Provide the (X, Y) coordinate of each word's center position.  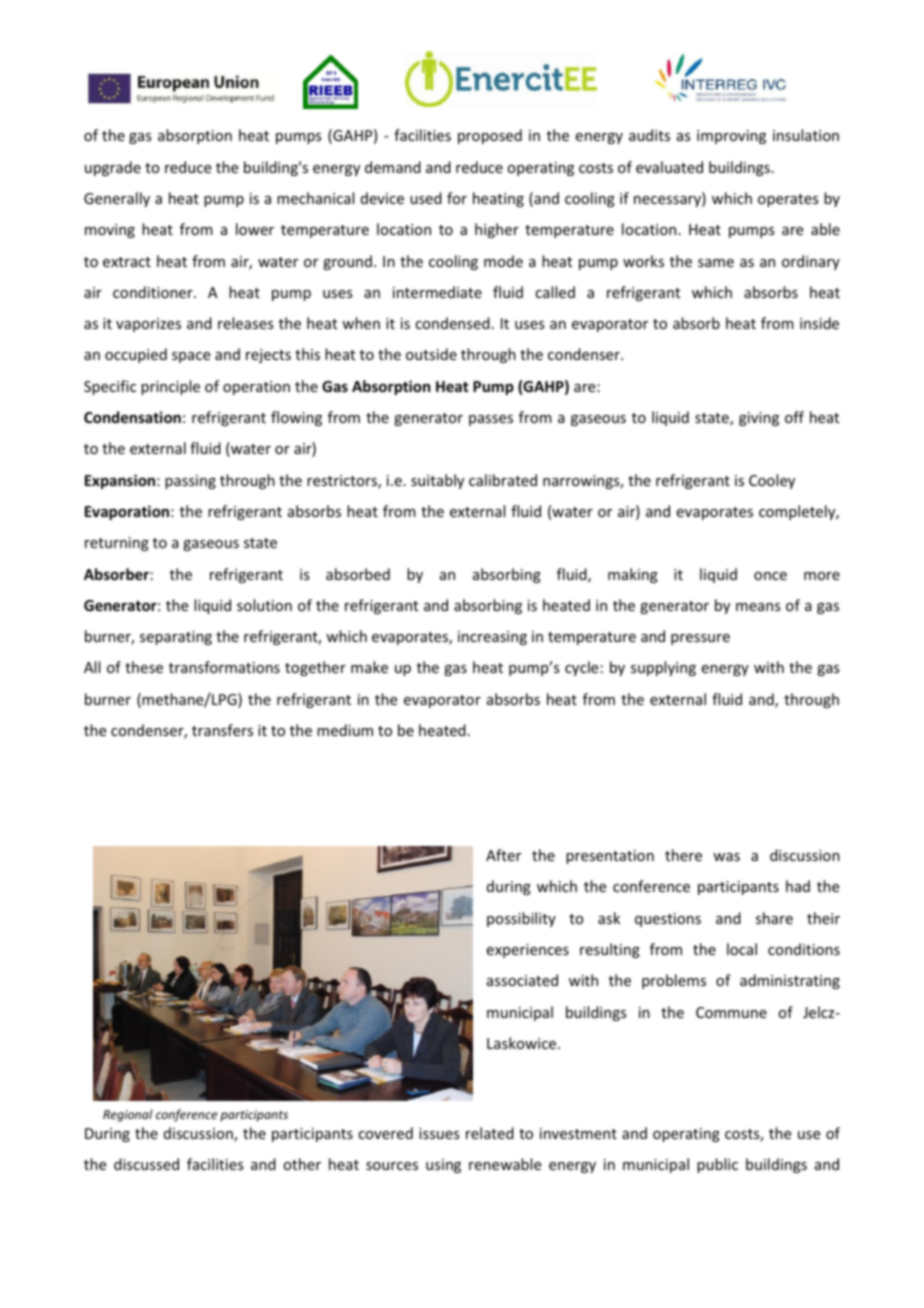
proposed (490, 136)
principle (170, 387)
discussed (146, 1164)
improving (731, 137)
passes (491, 420)
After (503, 855)
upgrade (113, 168)
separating (176, 638)
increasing (492, 638)
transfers (222, 730)
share (774, 918)
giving (759, 419)
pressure (700, 639)
